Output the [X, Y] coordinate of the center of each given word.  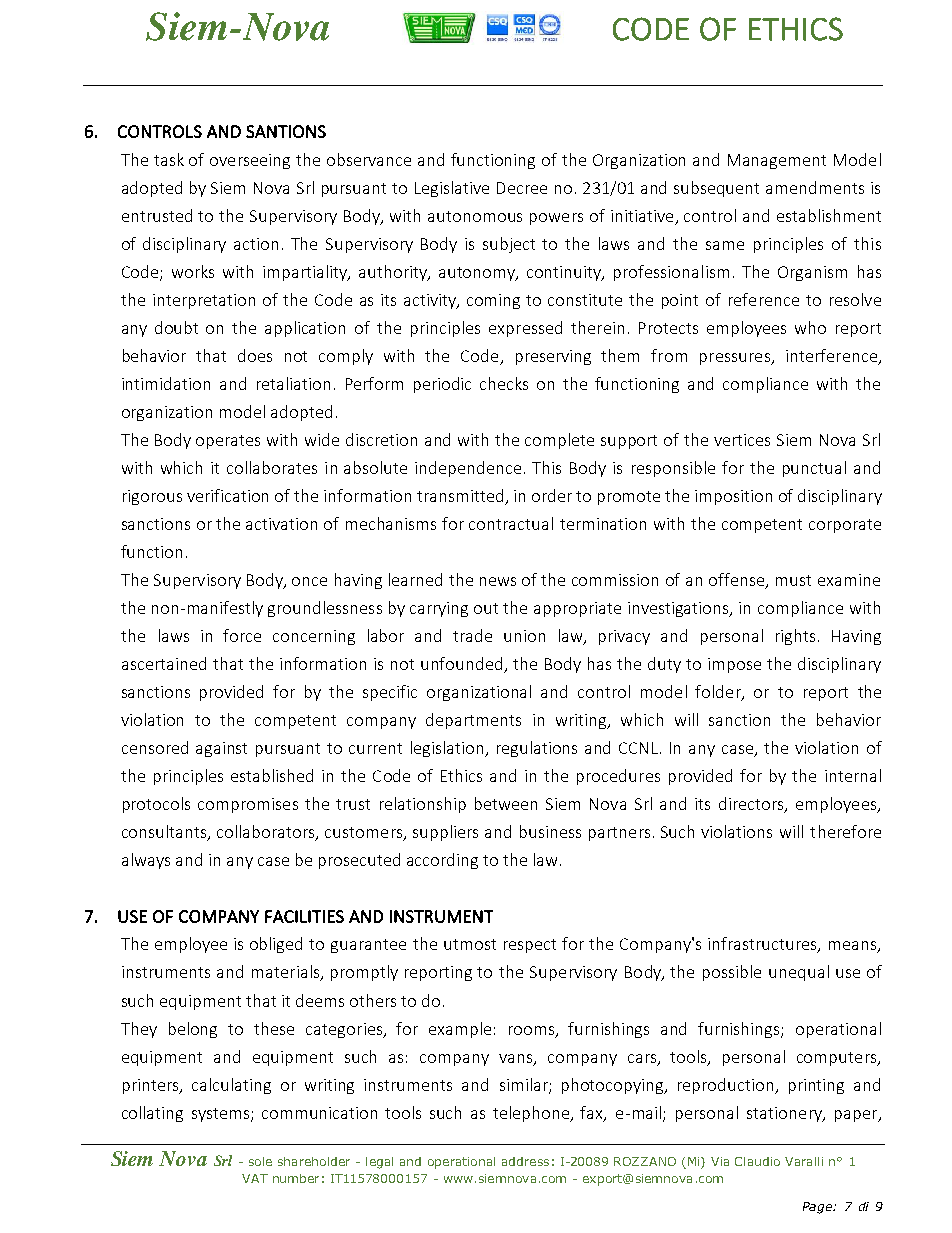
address [525, 1161]
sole [260, 1161]
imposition [733, 497]
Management [777, 161]
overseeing [250, 161]
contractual [511, 523]
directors [752, 805]
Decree [522, 188]
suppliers [445, 833]
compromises [248, 805]
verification [227, 495]
